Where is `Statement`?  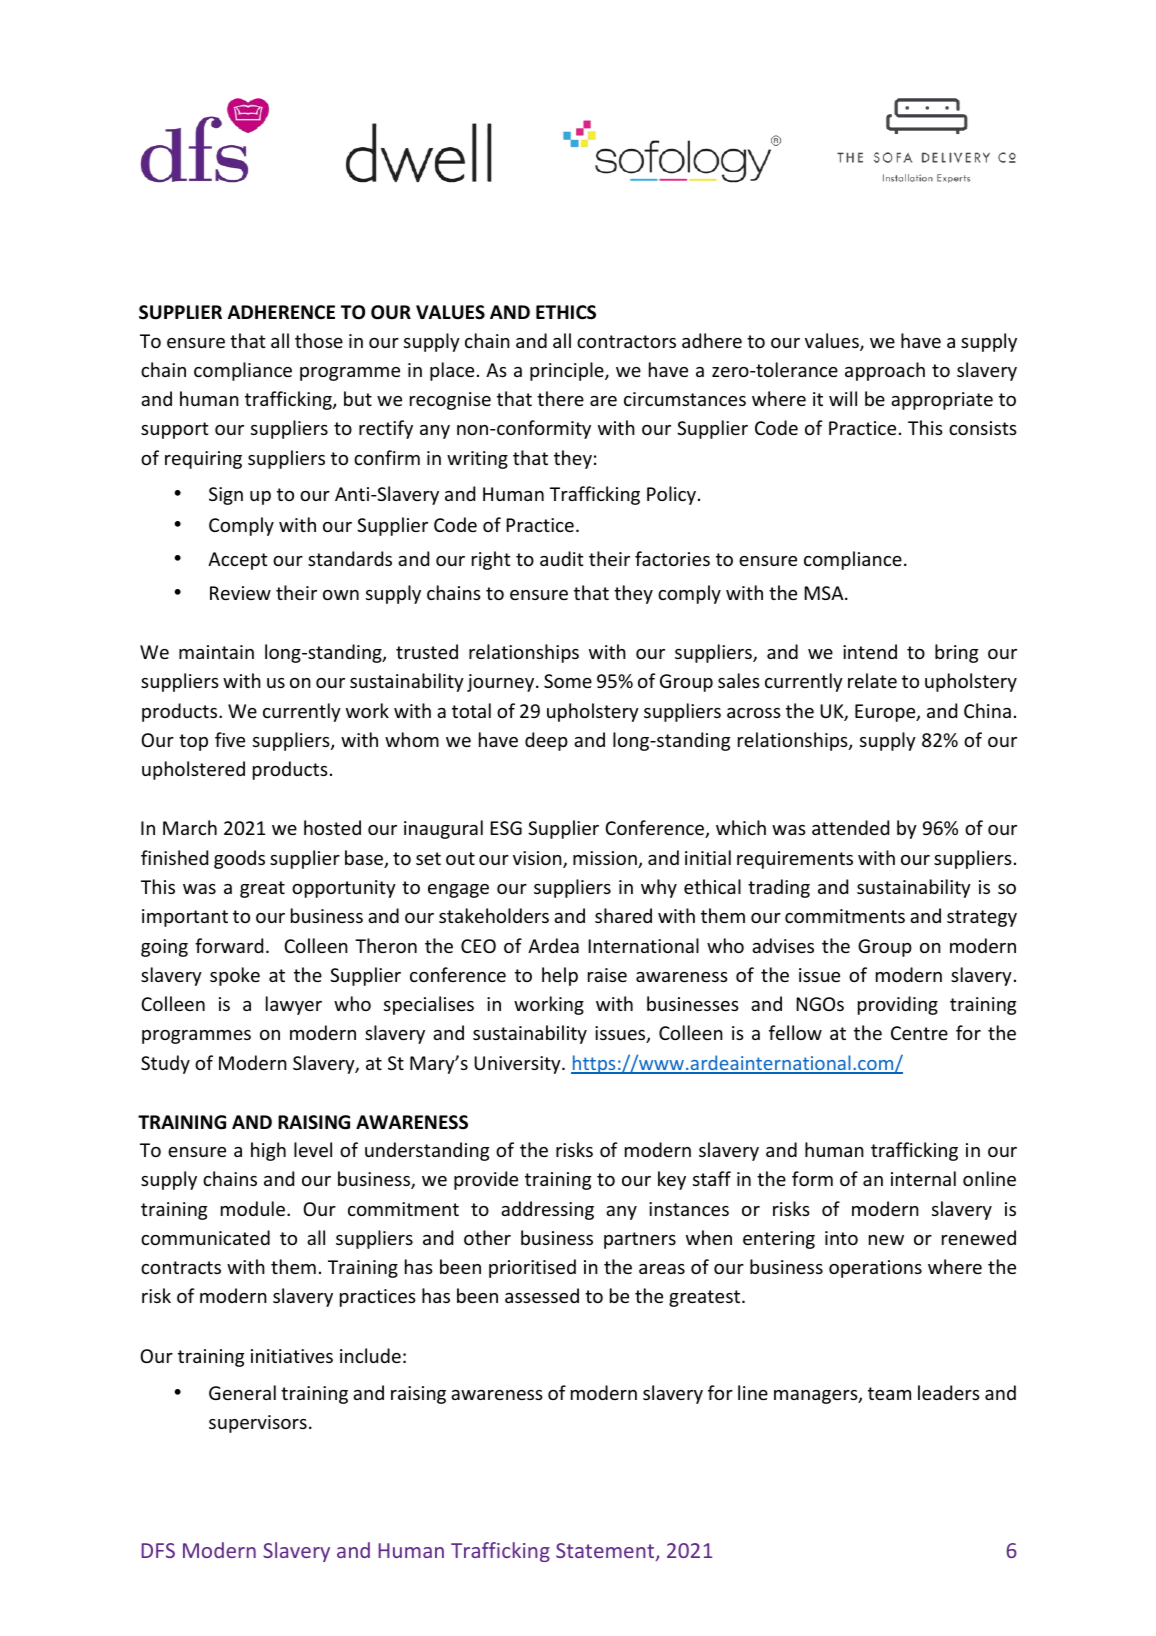
Statement is located at coordinates (606, 1552).
